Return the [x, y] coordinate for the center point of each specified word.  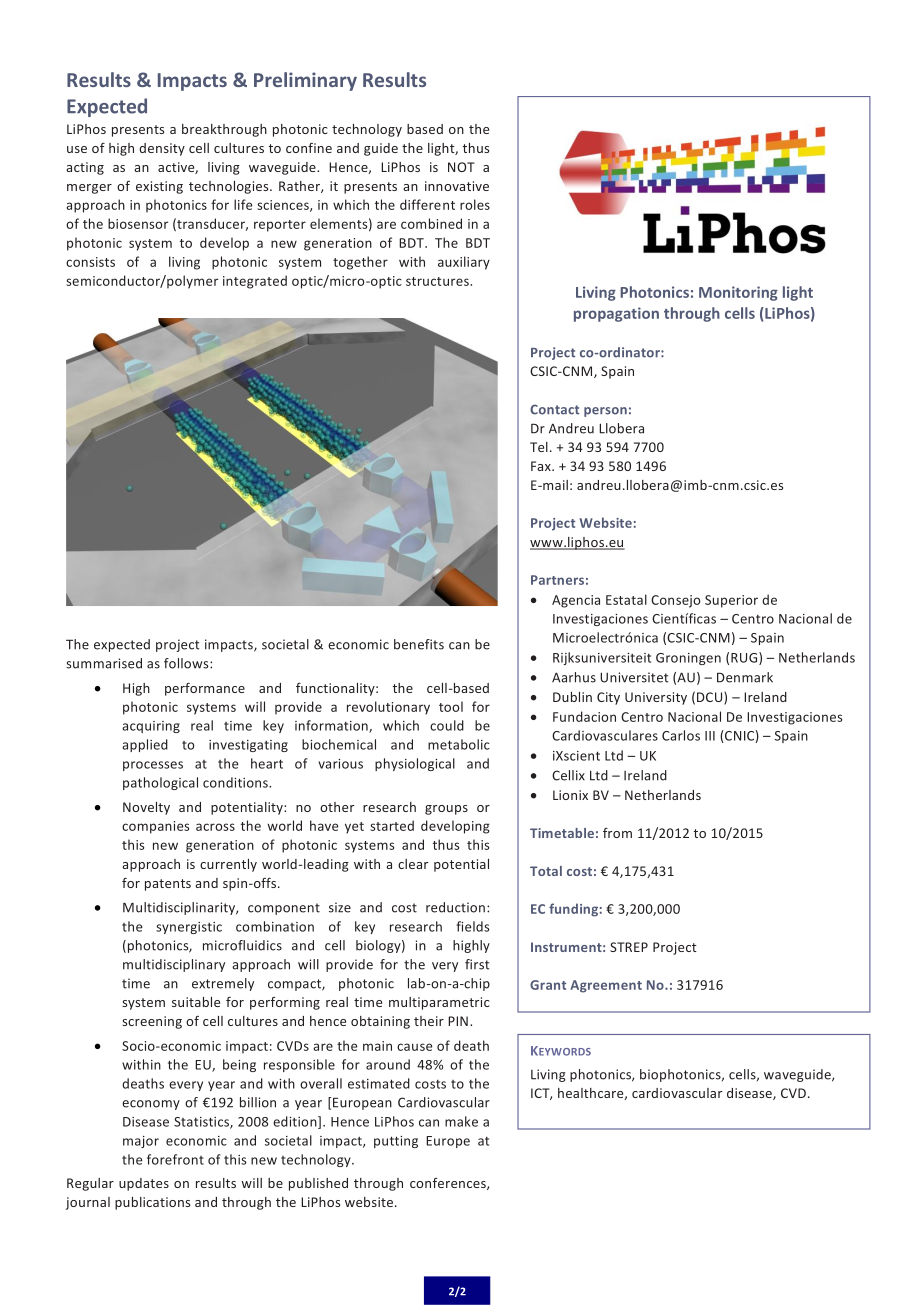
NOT [461, 167]
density [162, 149]
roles [475, 204]
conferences [449, 1184]
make [461, 1121]
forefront [175, 1159]
